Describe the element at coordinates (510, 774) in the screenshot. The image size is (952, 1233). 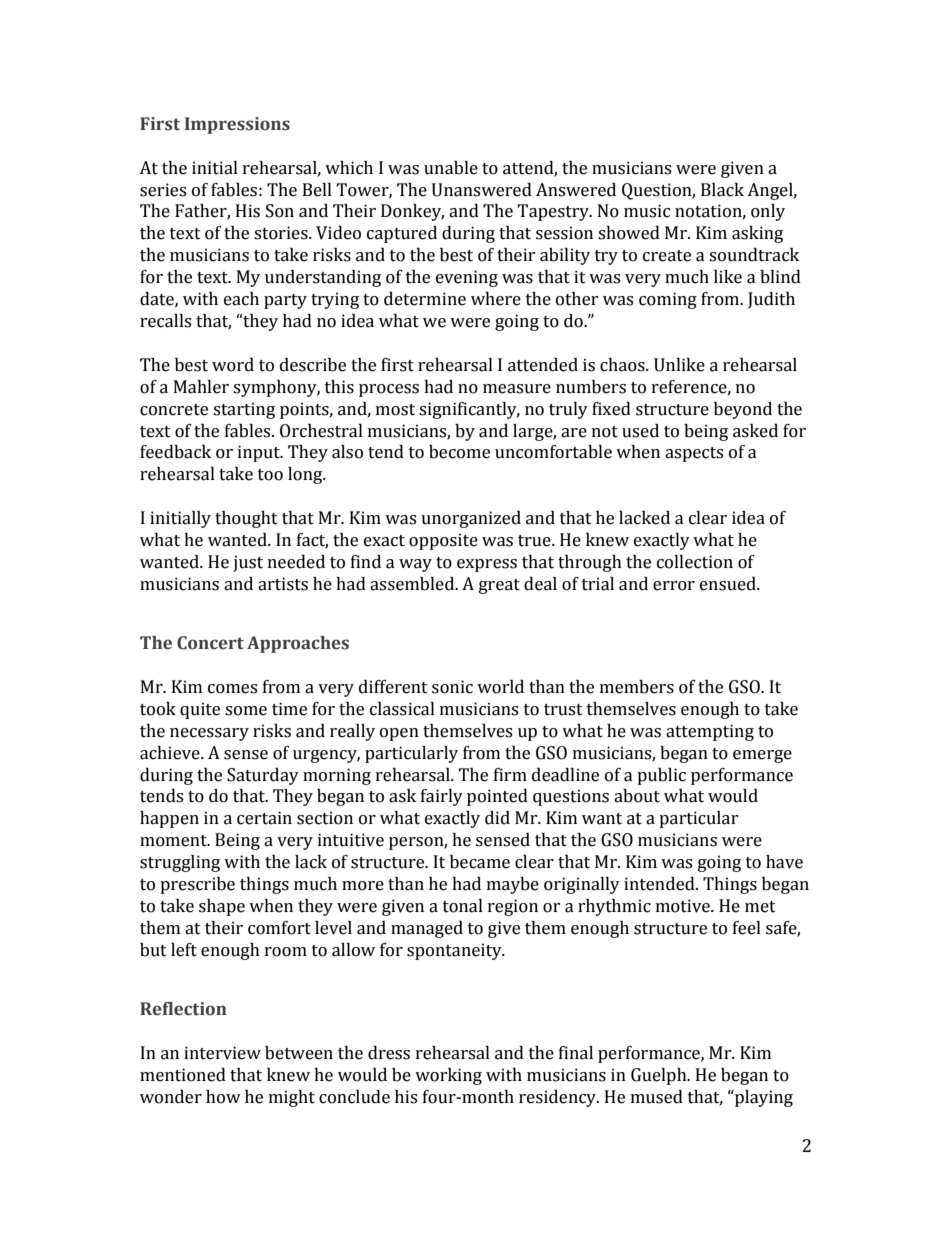
I see `firm` at that location.
